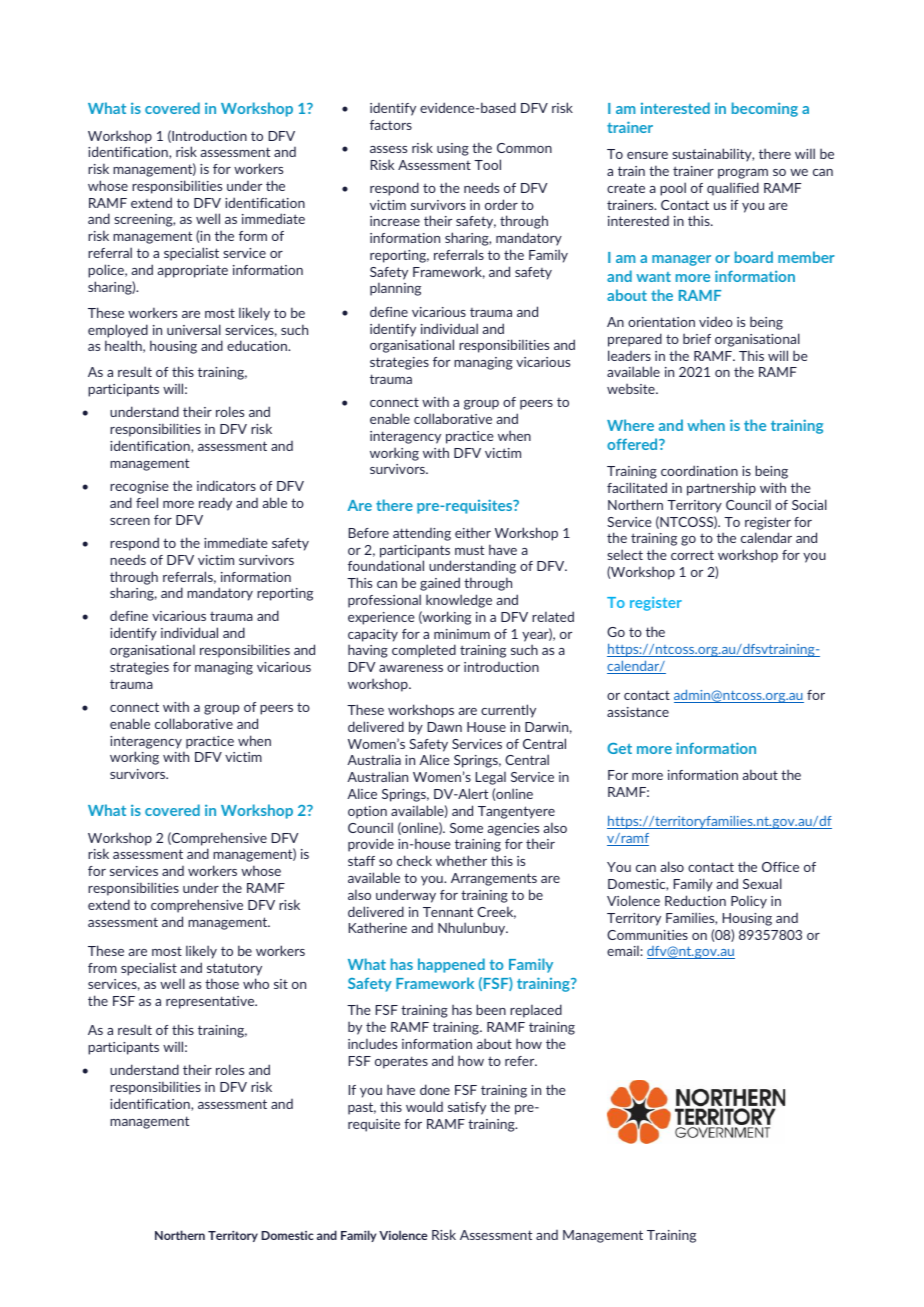 The width and height of the image is (924, 1307). Describe the element at coordinates (487, 164) in the image. I see `Tool` at that location.
